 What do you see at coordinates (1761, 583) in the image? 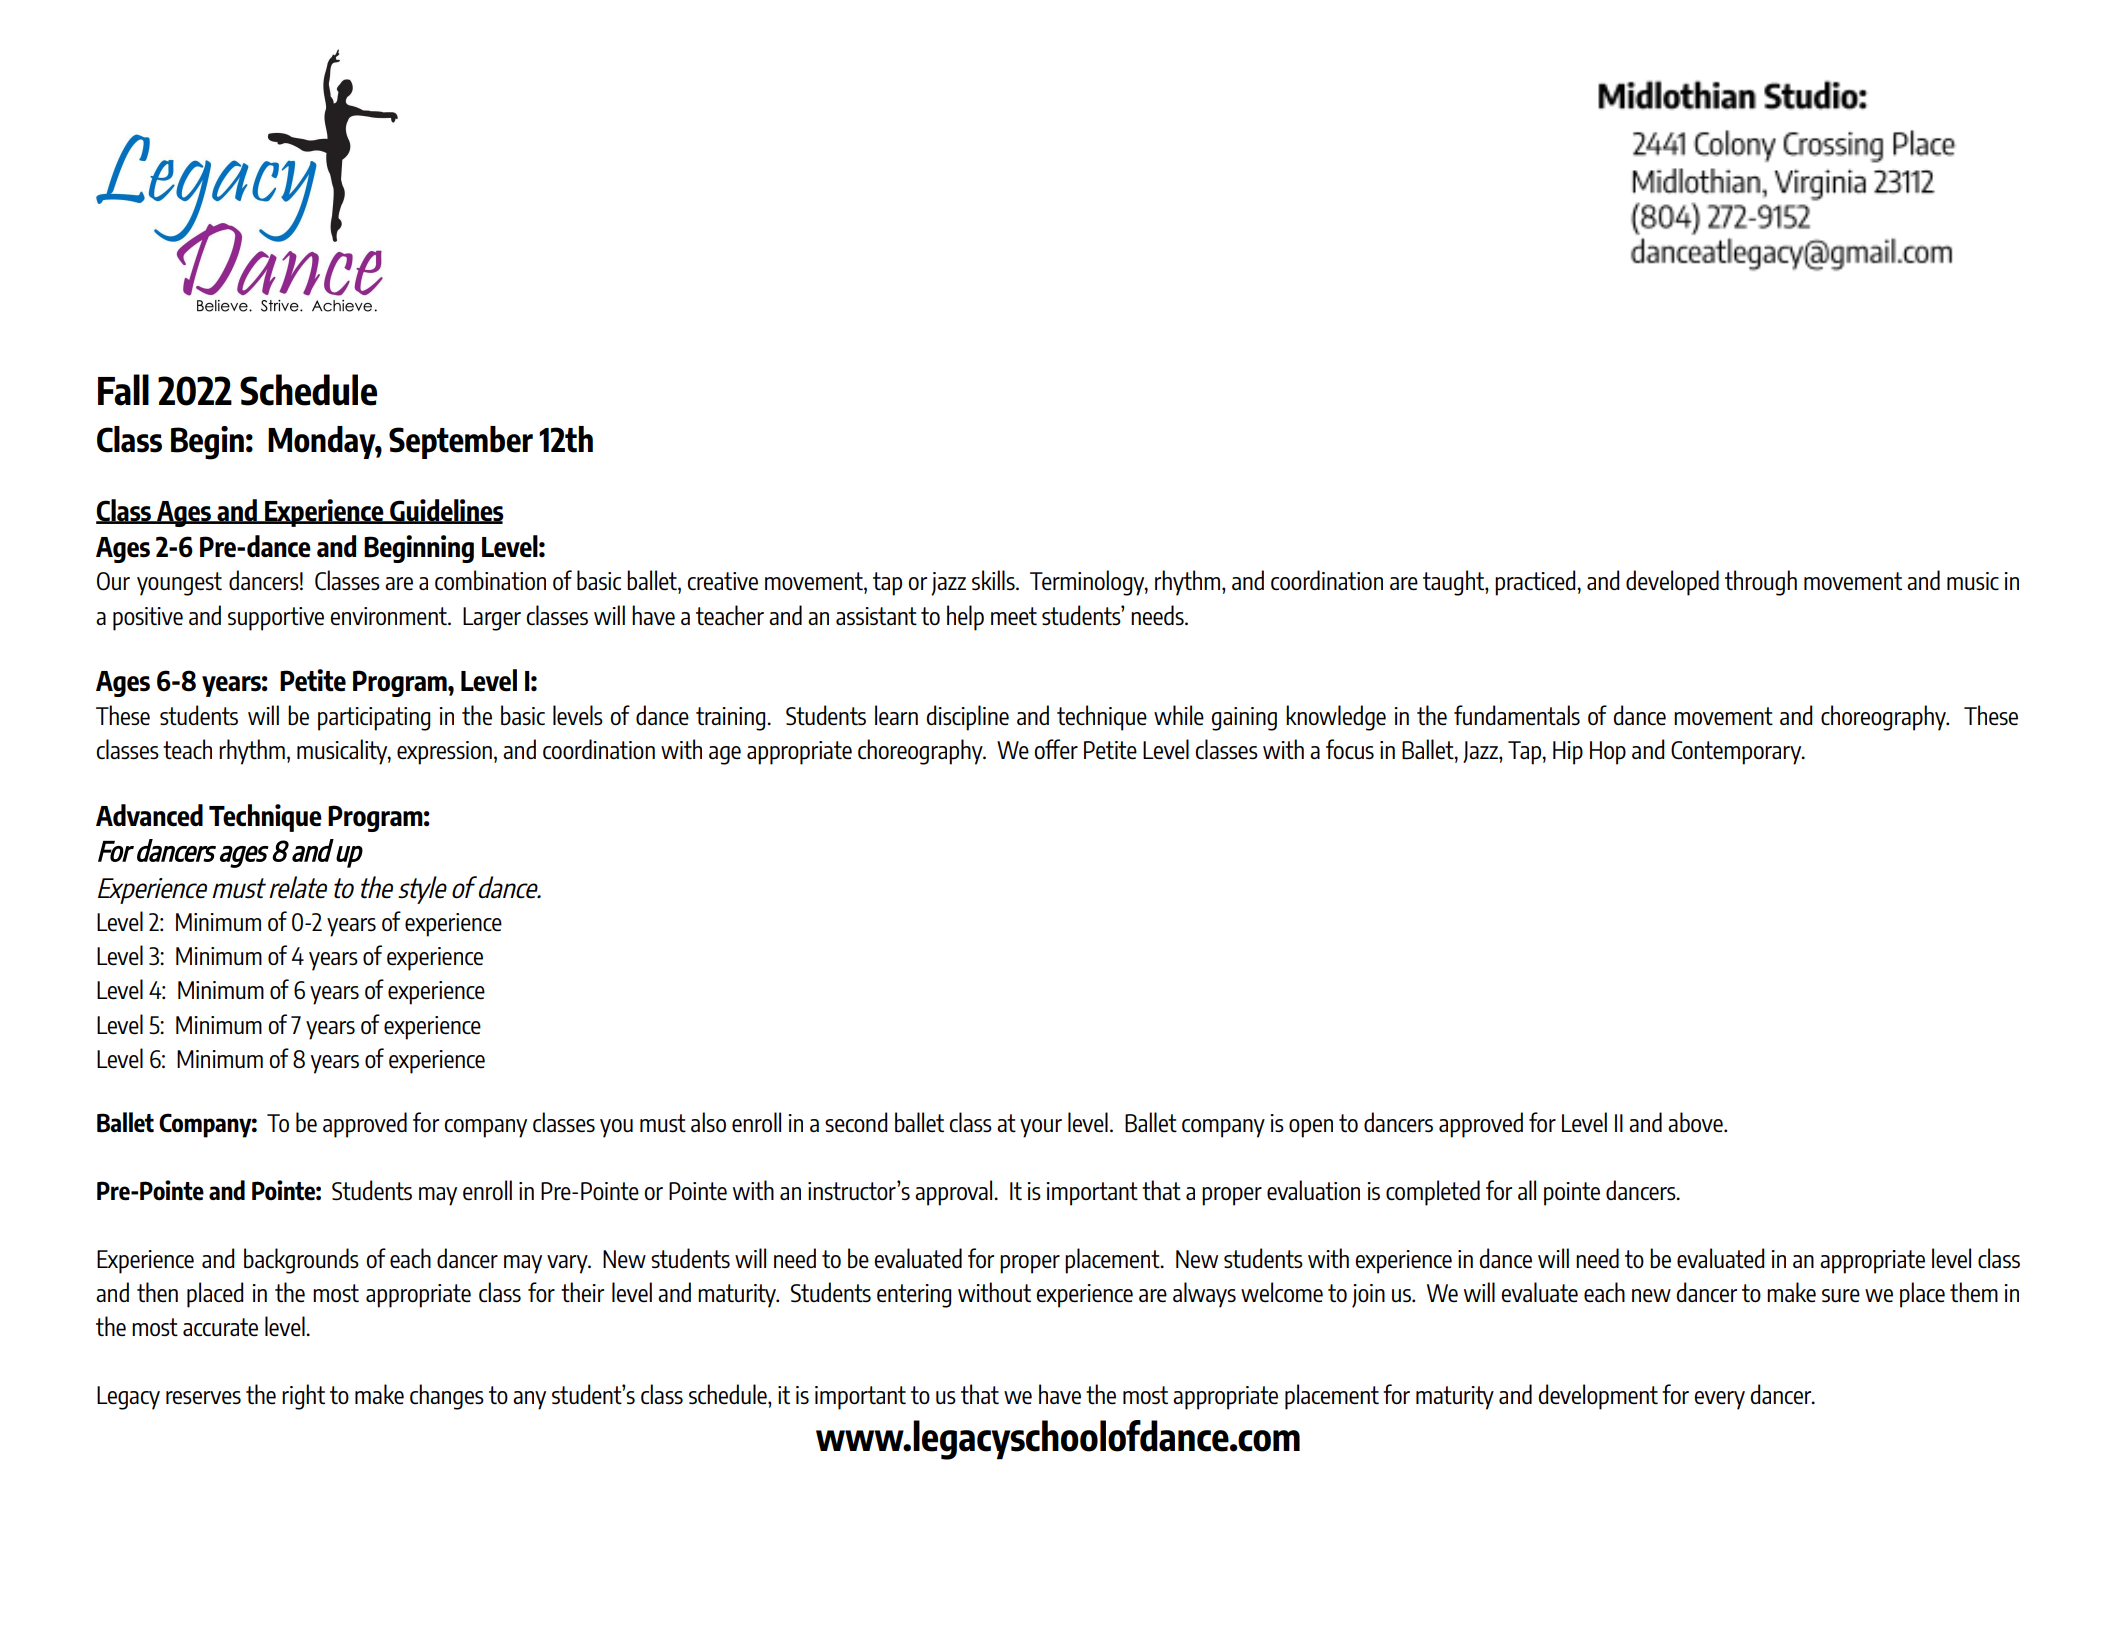
I see `through` at bounding box center [1761, 583].
